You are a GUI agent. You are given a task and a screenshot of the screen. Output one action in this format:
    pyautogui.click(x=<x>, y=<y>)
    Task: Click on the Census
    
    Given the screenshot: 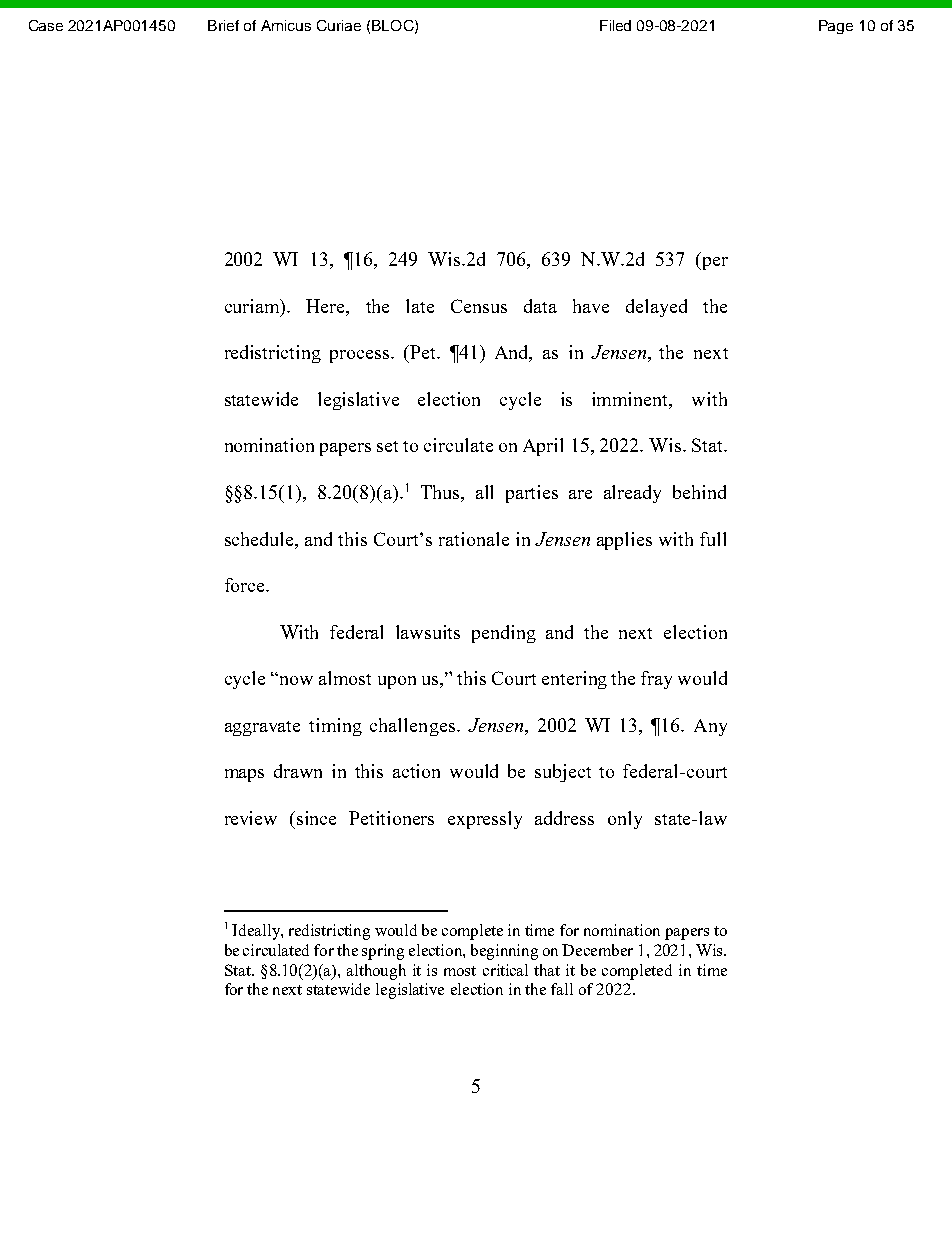 What is the action you would take?
    pyautogui.click(x=479, y=306)
